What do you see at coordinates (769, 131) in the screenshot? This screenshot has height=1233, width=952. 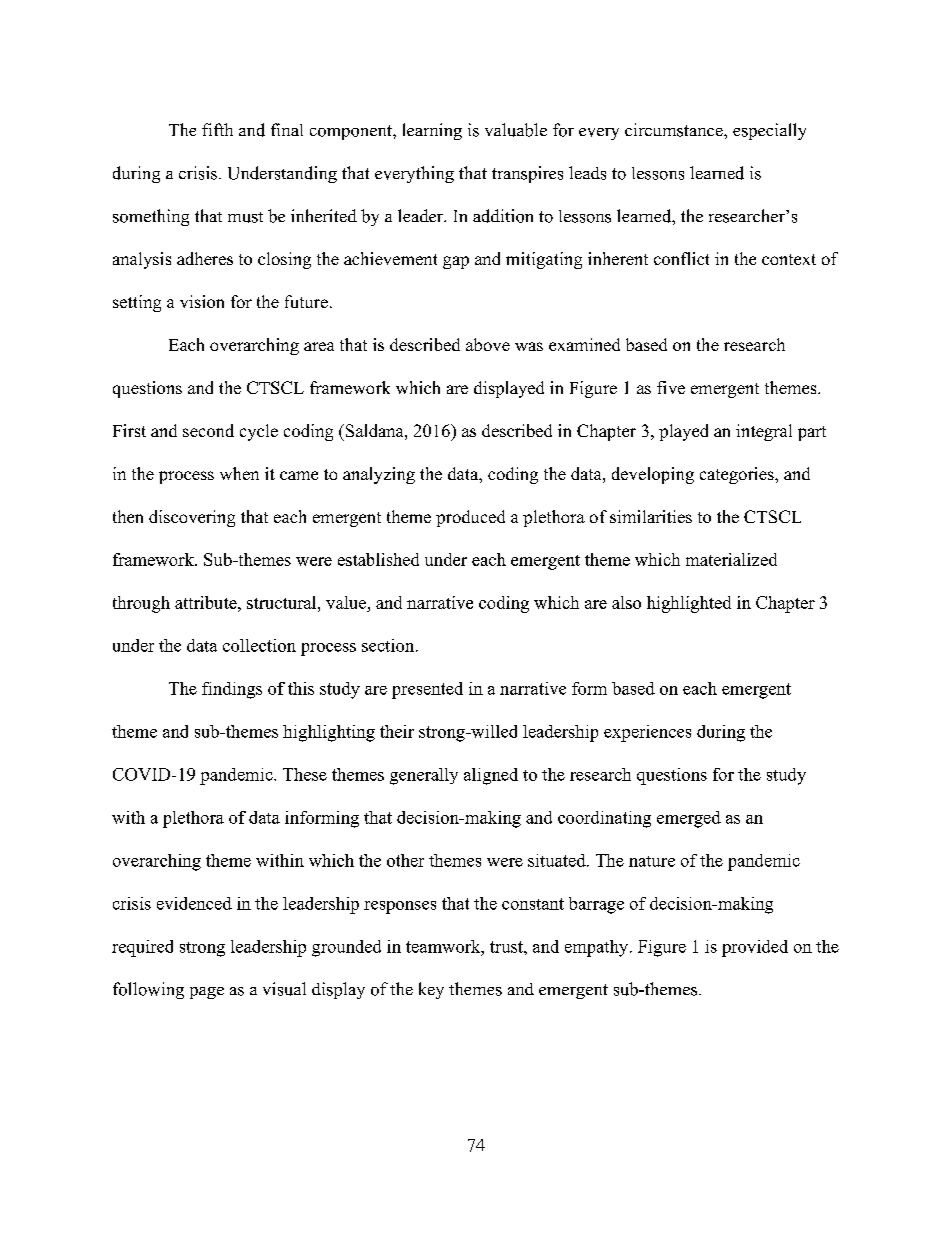 I see `especially` at bounding box center [769, 131].
